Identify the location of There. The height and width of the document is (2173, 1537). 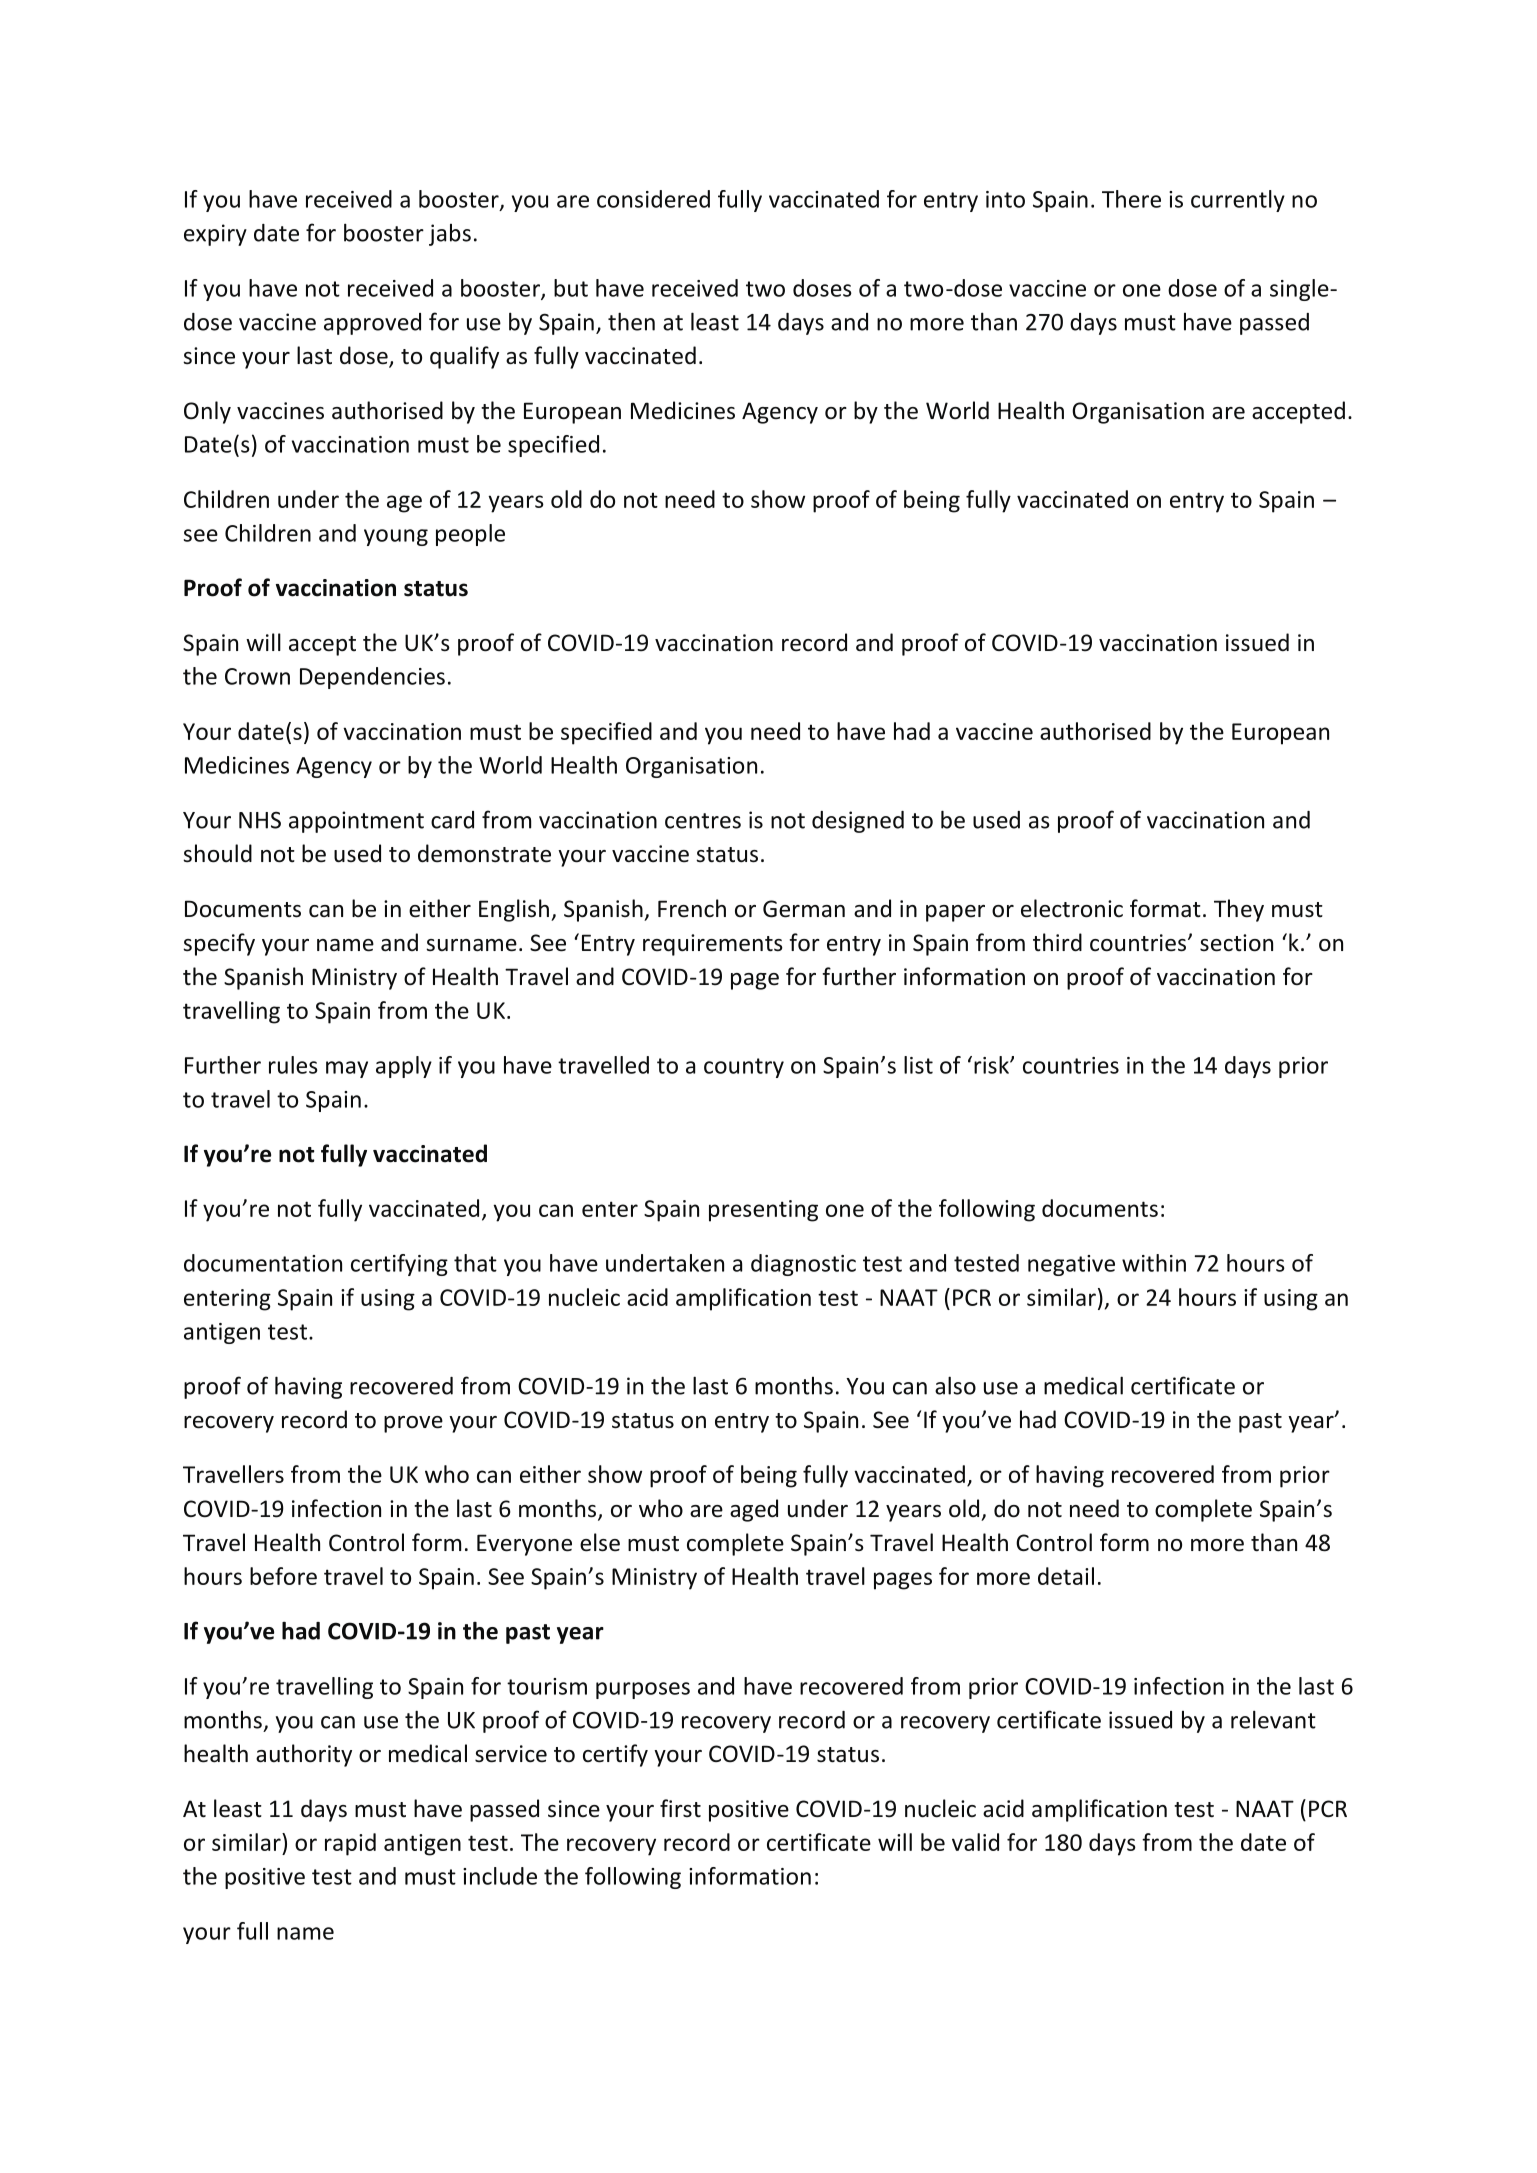
(1131, 199).
